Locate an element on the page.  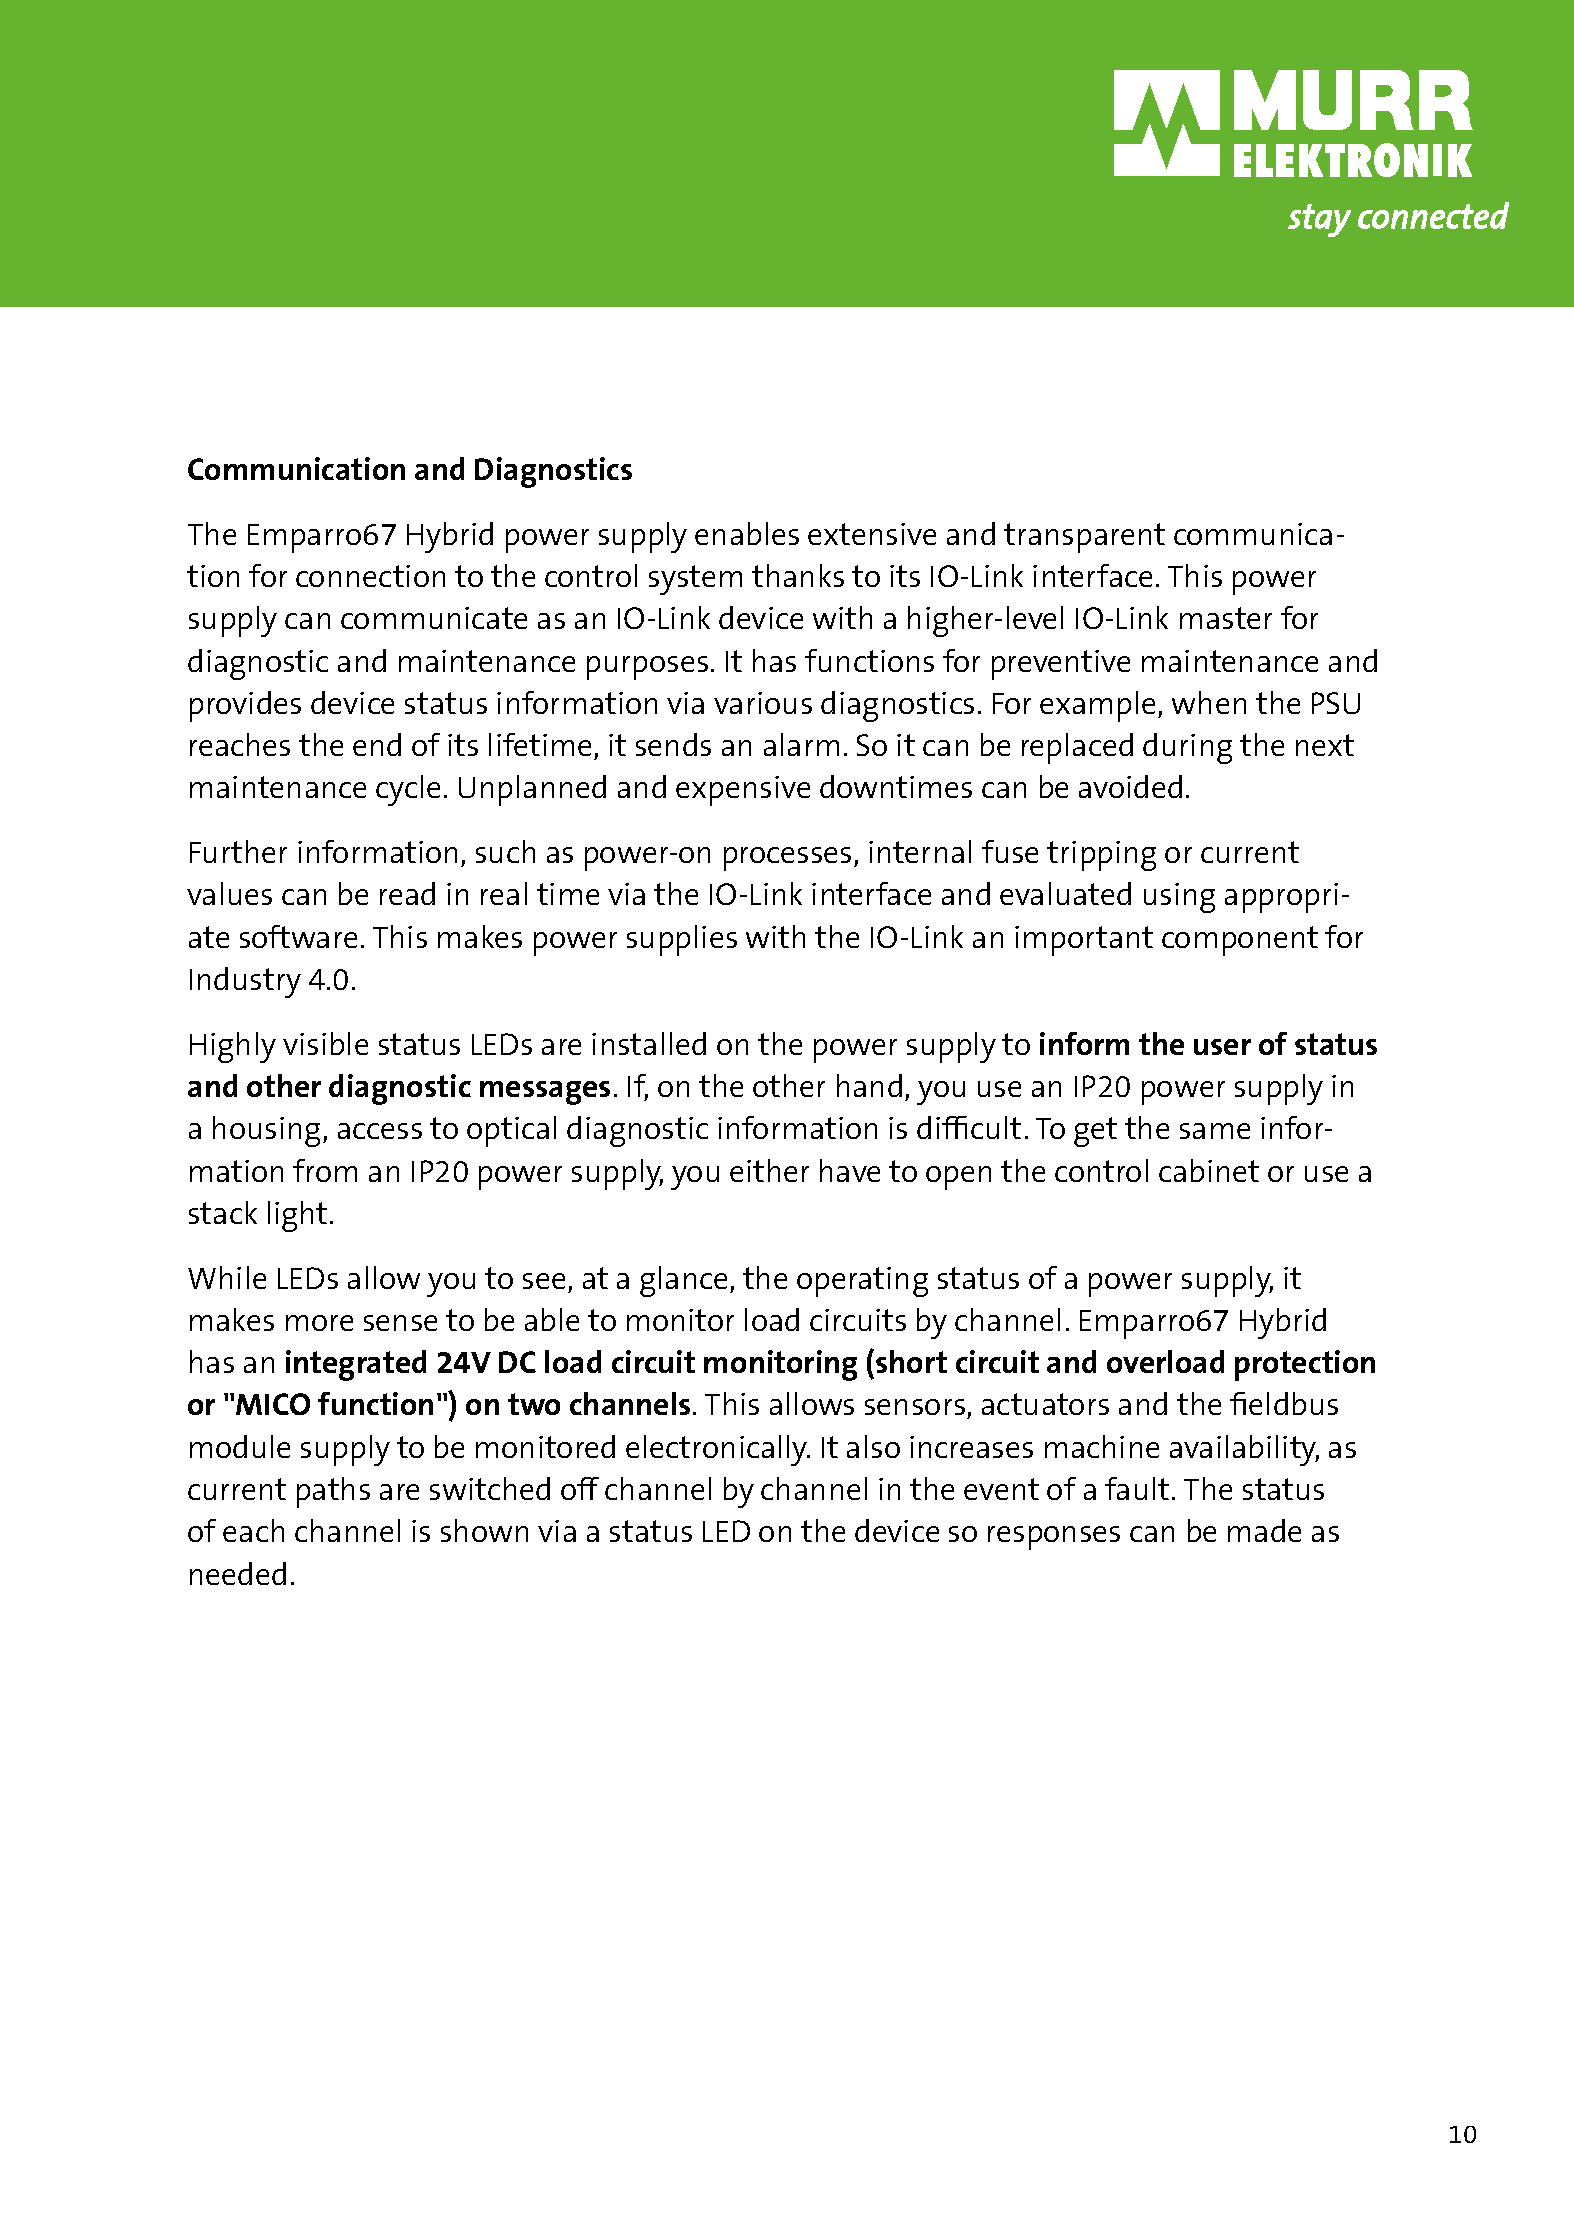
provides is located at coordinates (245, 706).
